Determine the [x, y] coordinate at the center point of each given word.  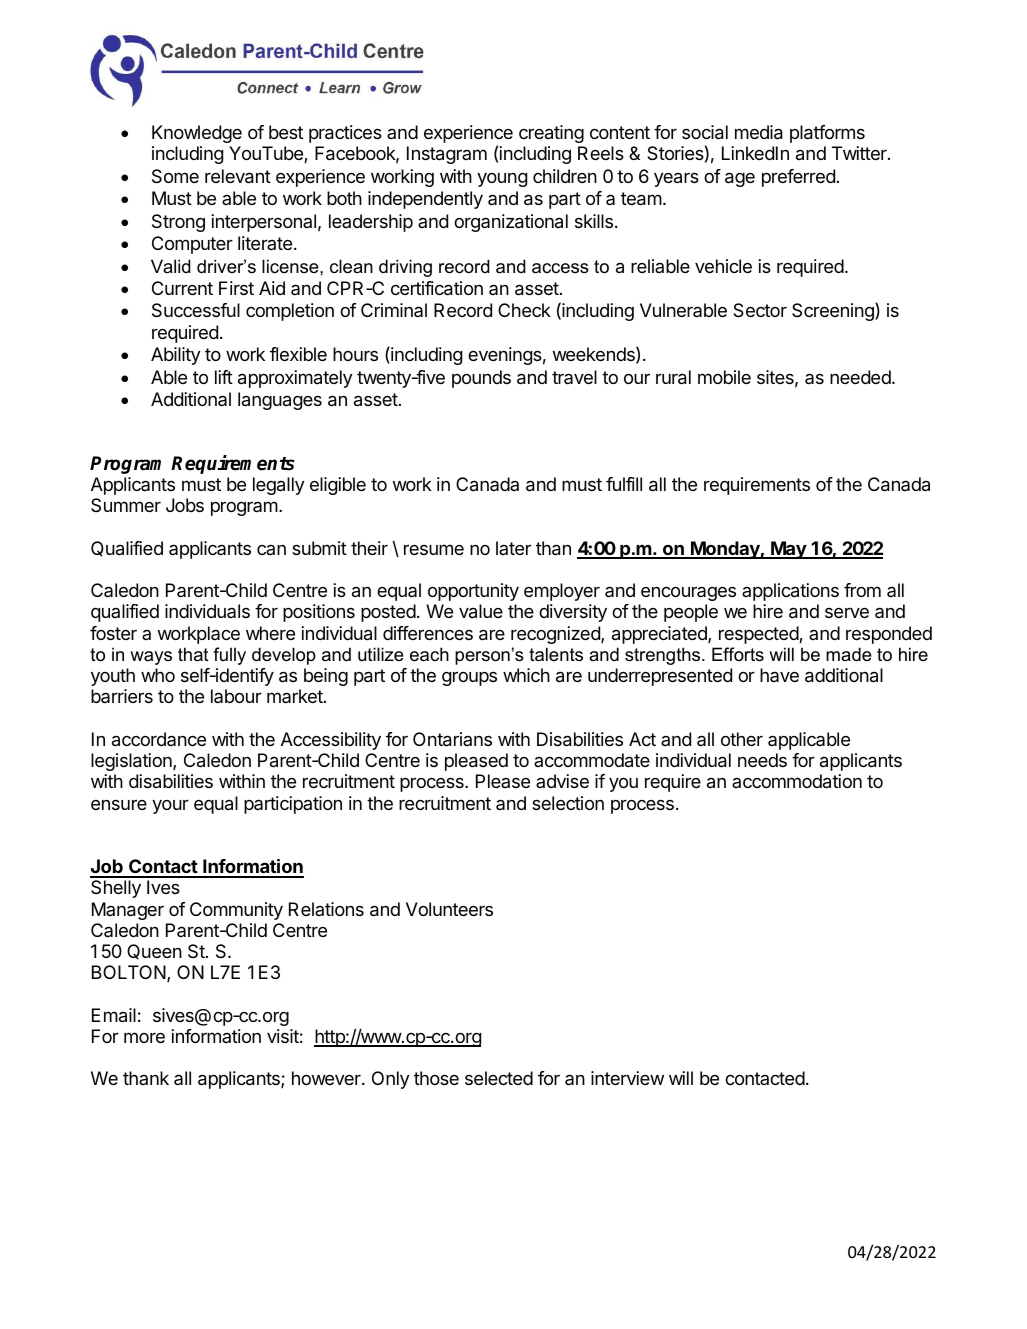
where [270, 633]
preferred [798, 178]
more [144, 1037]
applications [790, 592]
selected [499, 1078]
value [481, 611]
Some [175, 176]
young [502, 180]
